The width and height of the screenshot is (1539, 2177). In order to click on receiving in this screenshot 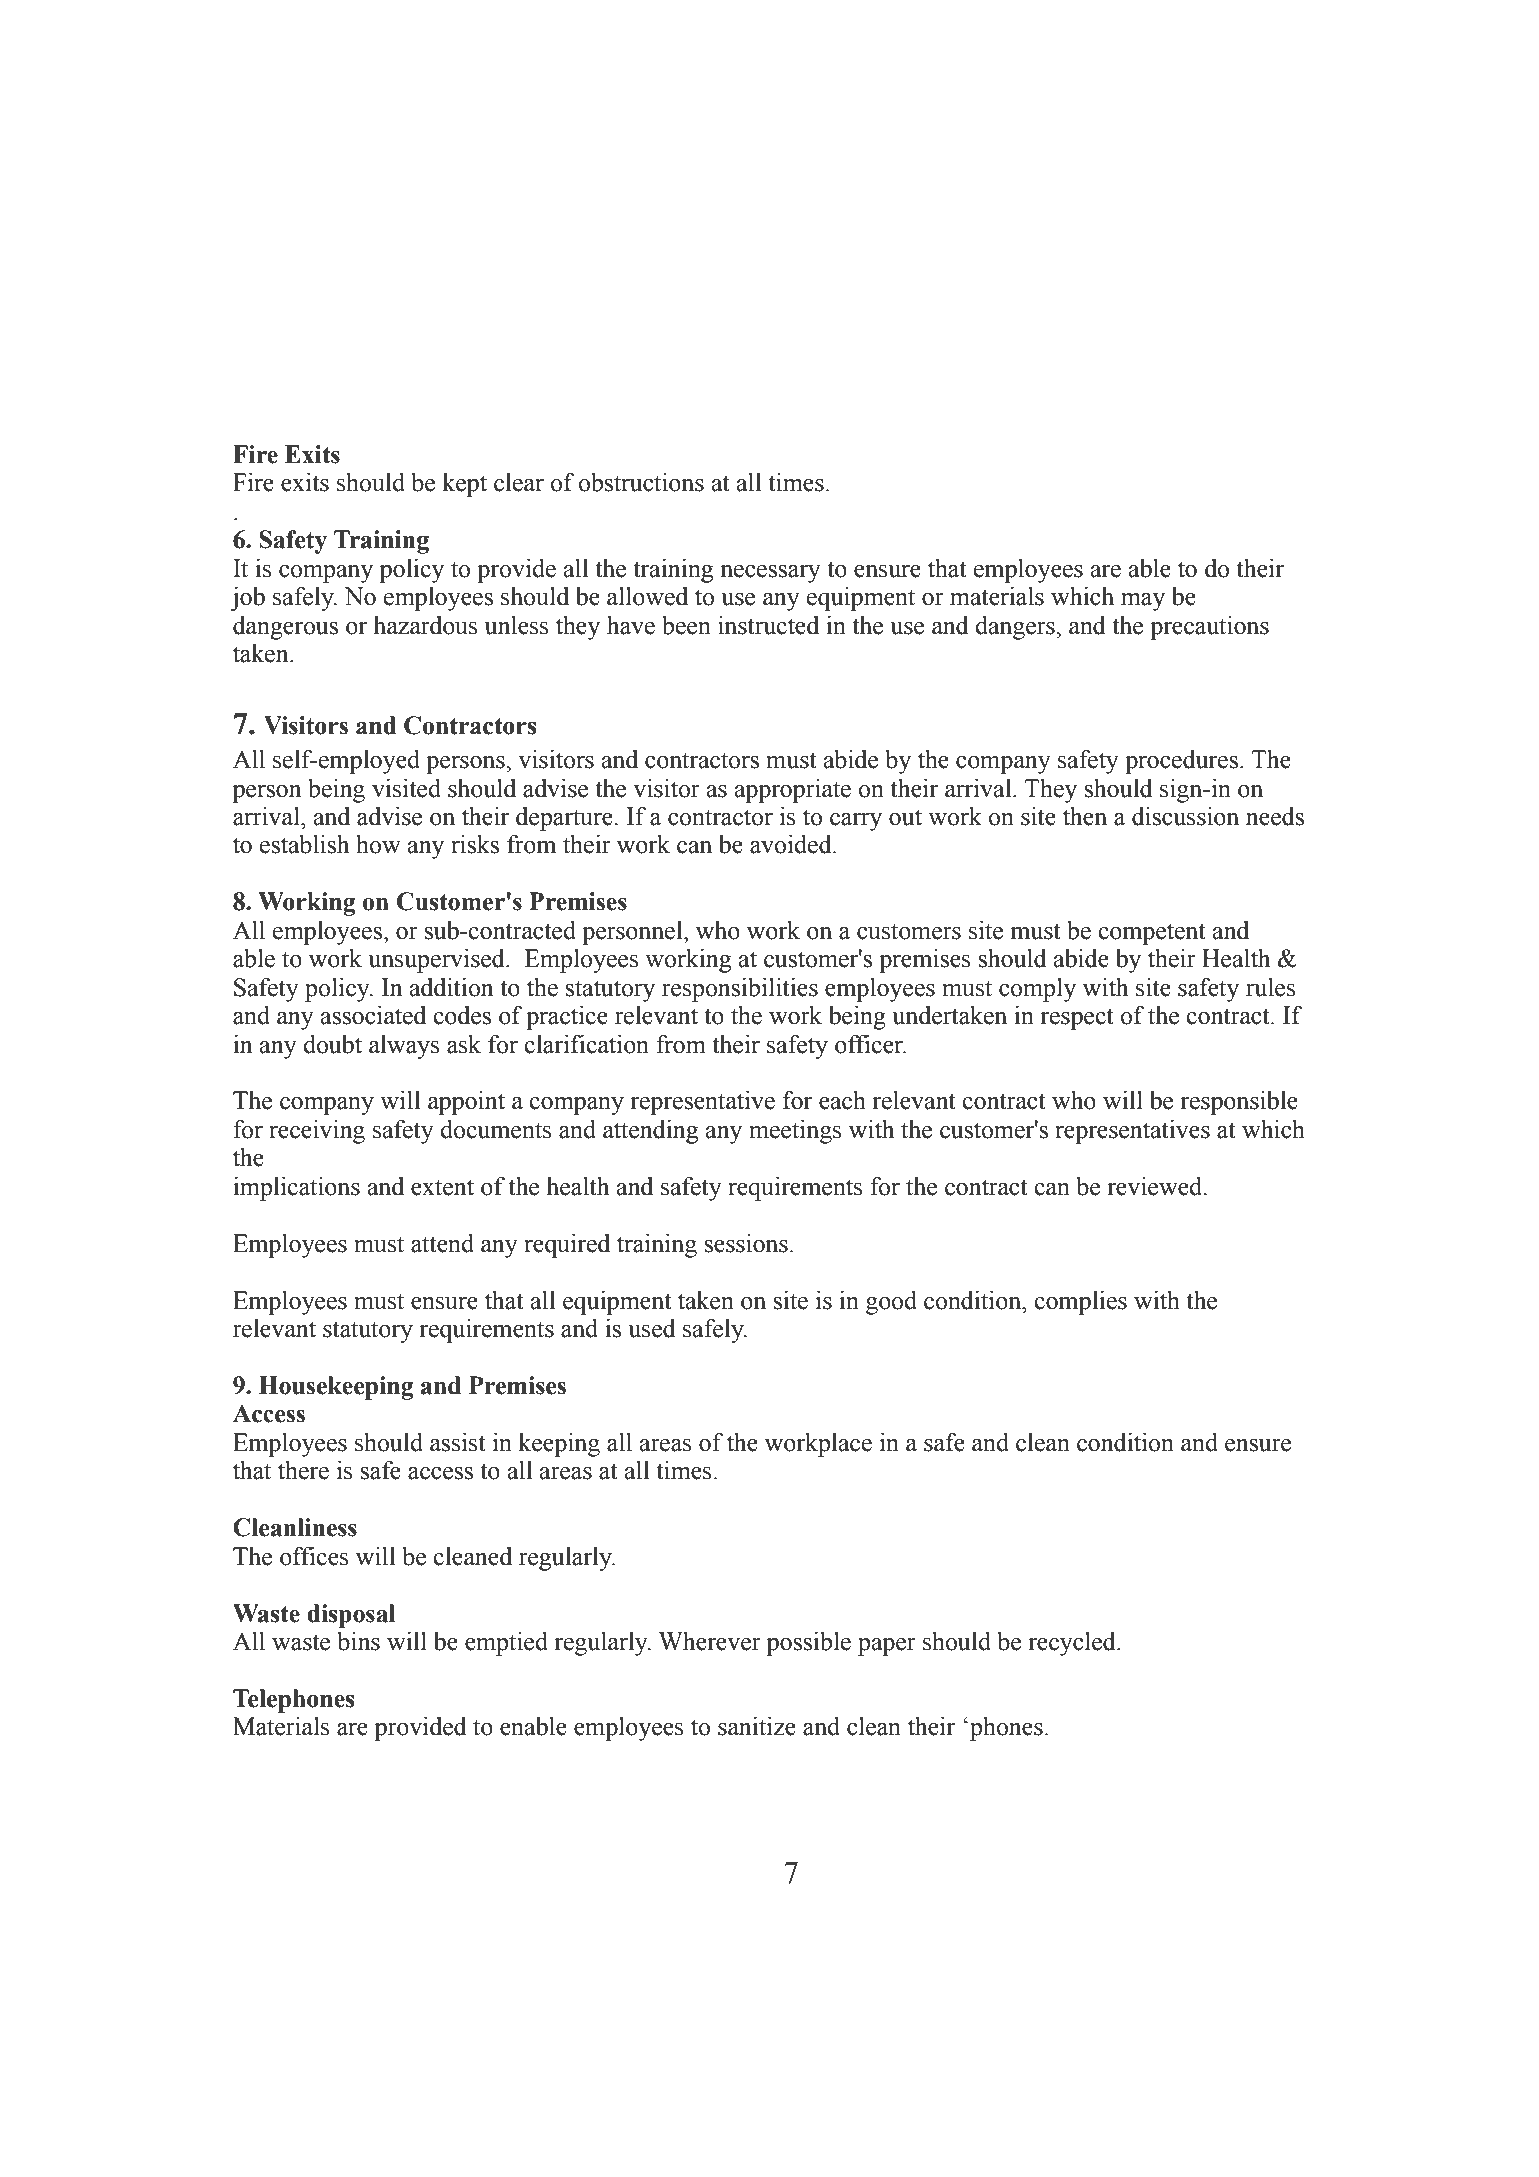, I will do `click(317, 1132)`.
